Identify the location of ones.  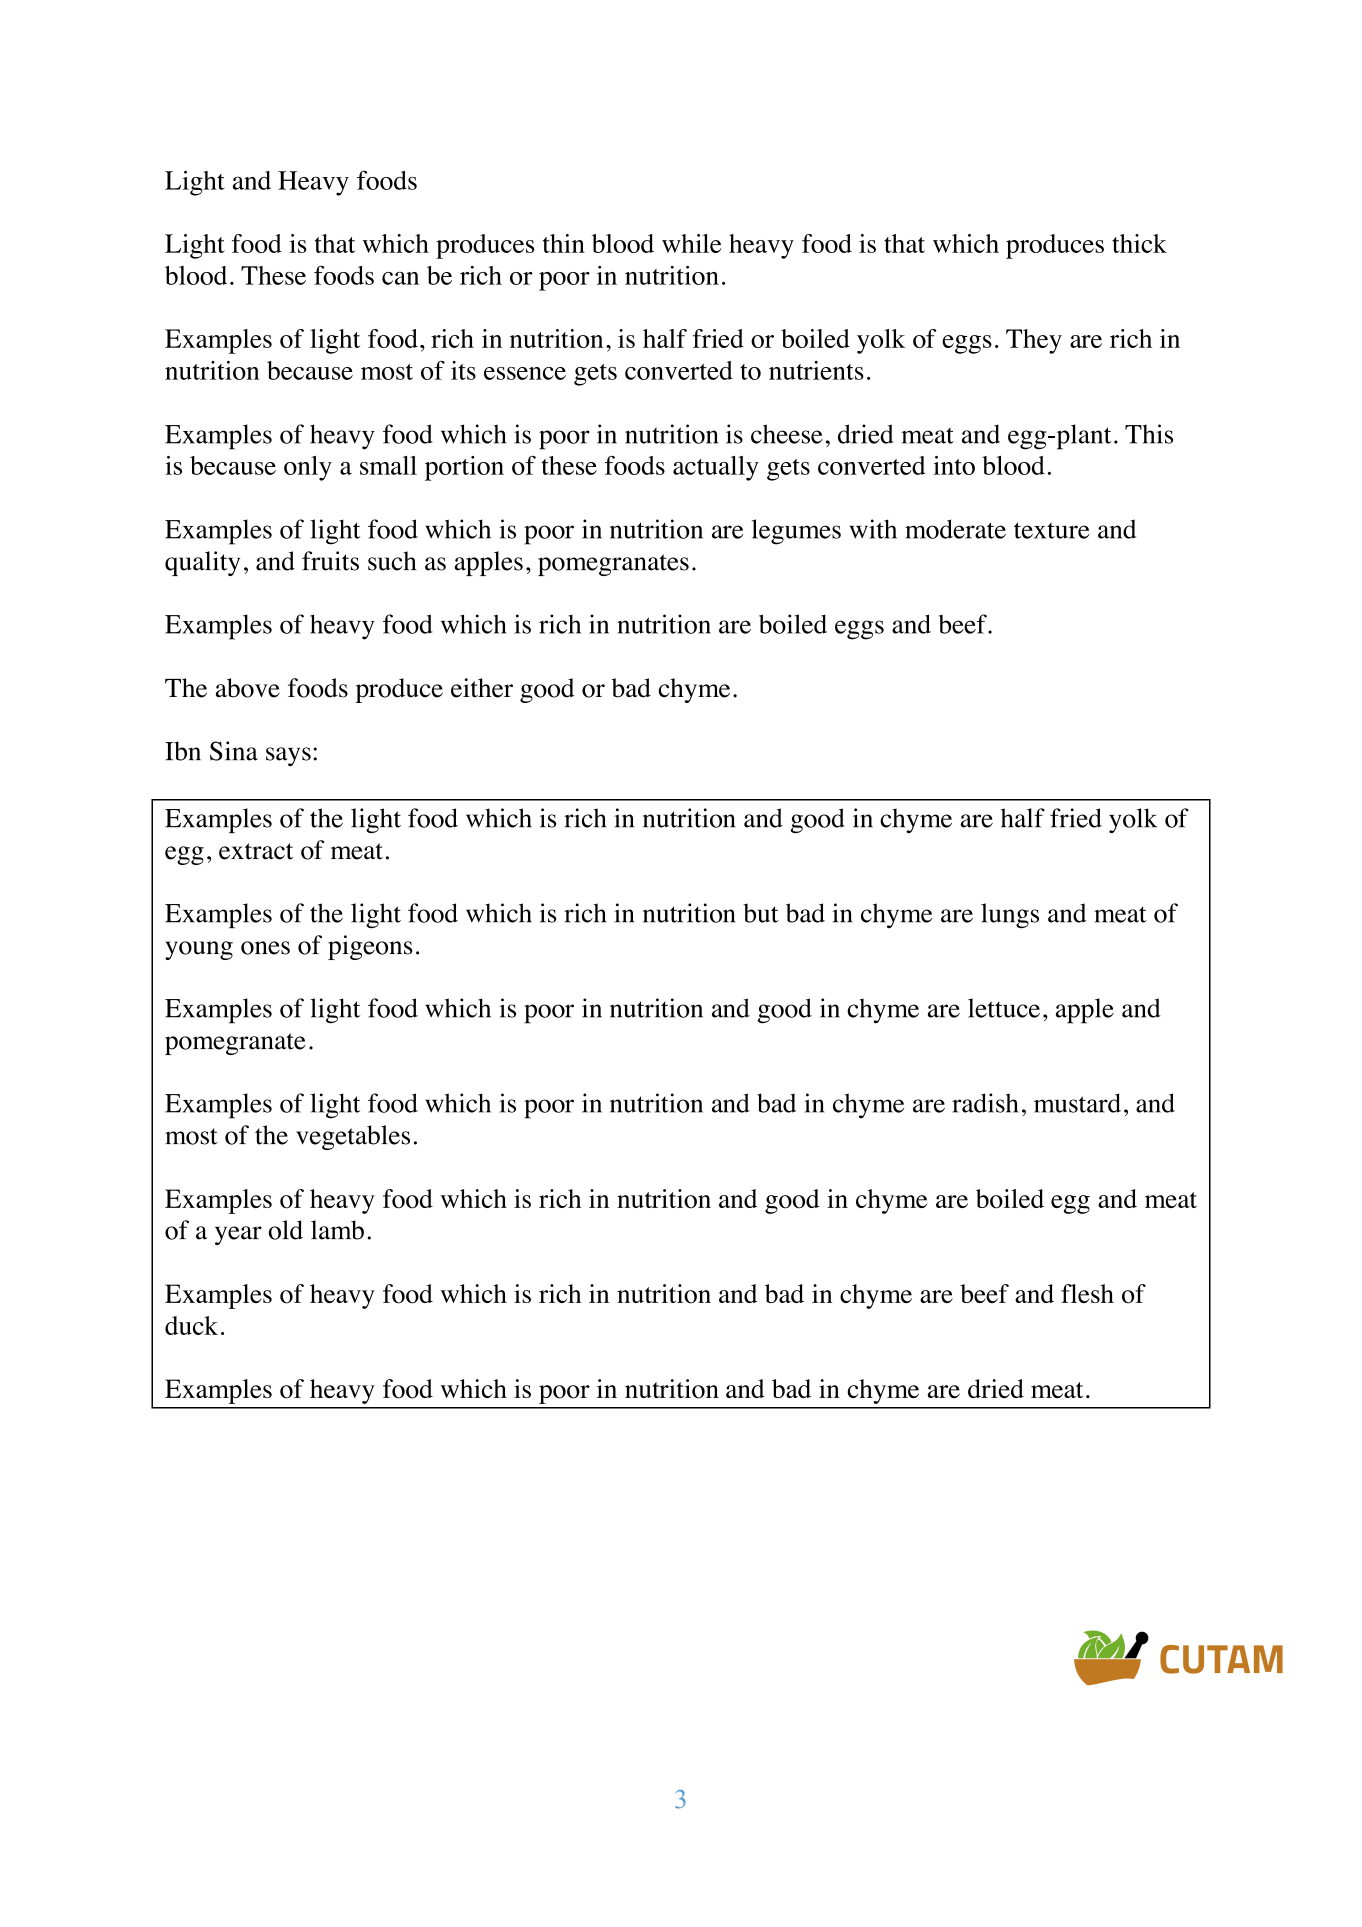
(265, 948).
